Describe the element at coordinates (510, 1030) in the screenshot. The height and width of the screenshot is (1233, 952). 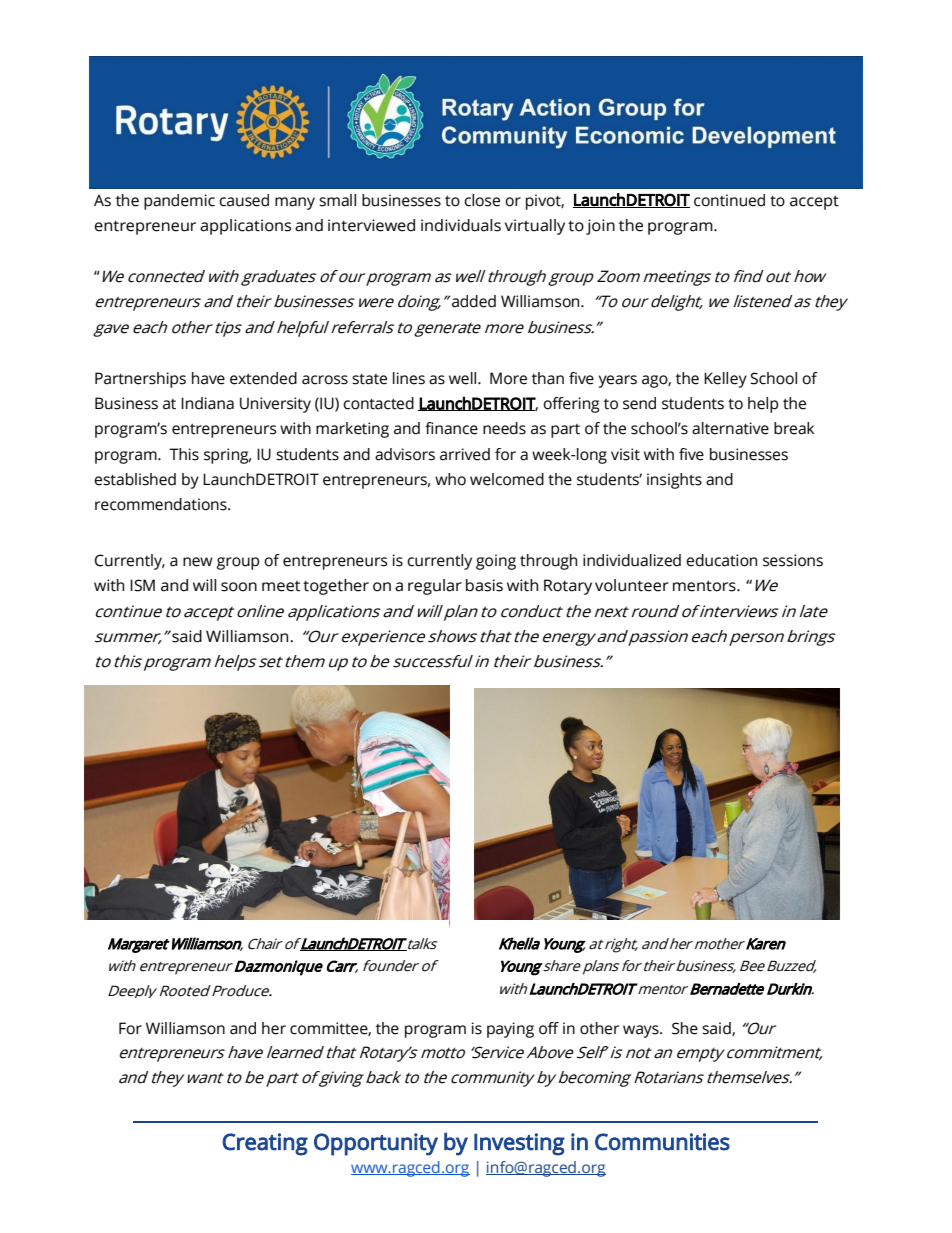
I see `paying` at that location.
